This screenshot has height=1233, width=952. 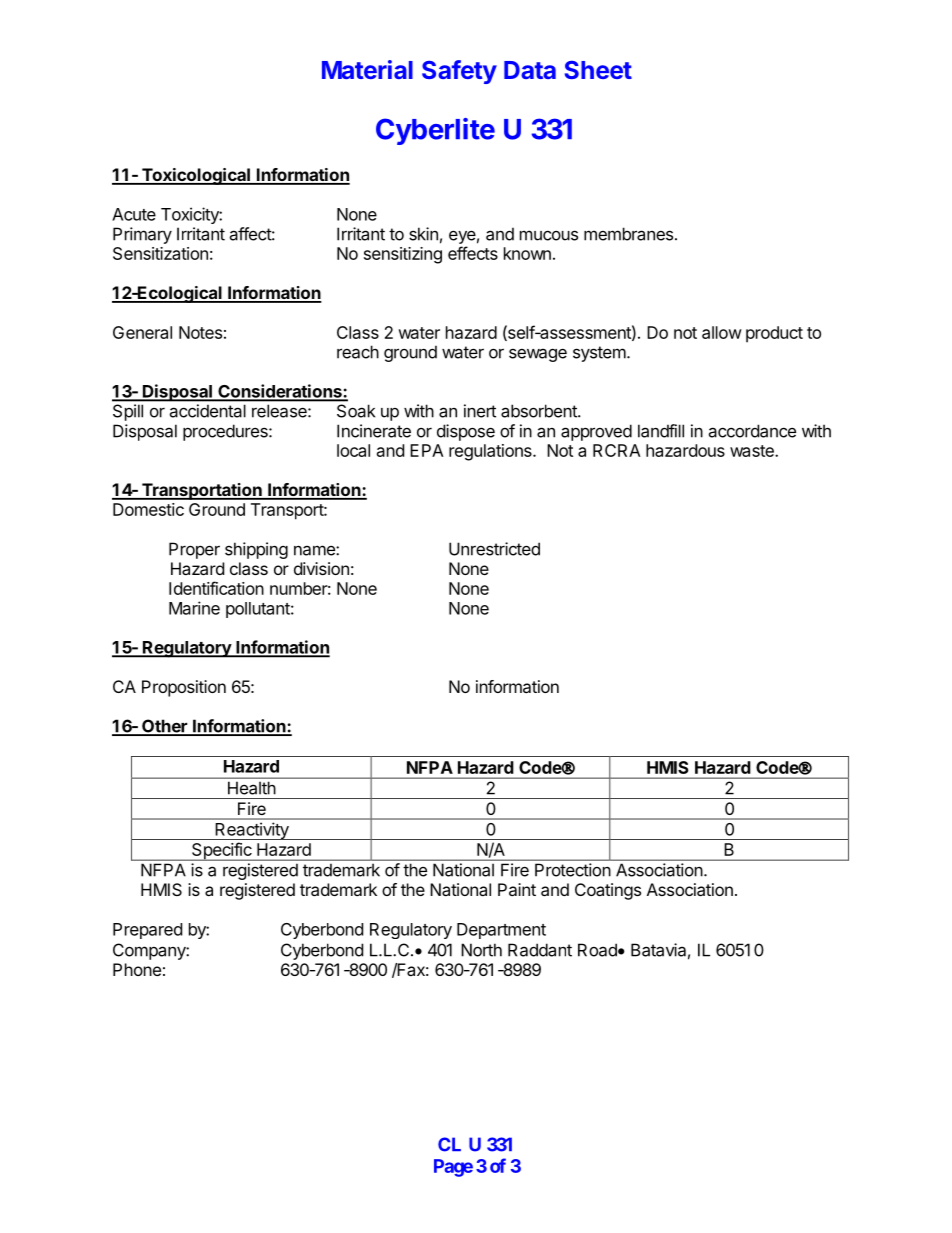 I want to click on Proper, so click(x=194, y=550).
